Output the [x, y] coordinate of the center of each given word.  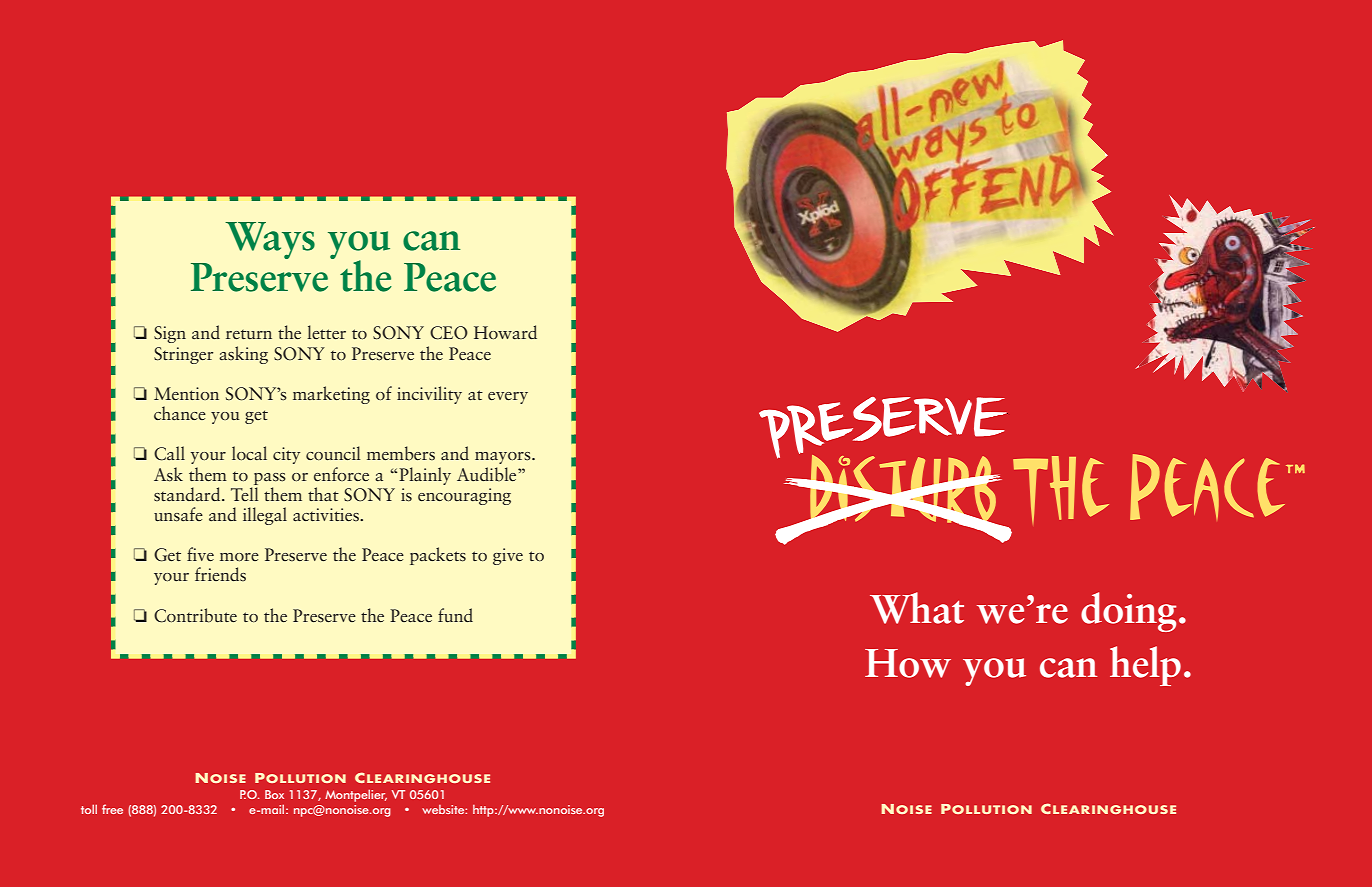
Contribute [195, 615]
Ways [270, 240]
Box [274, 794]
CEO [449, 333]
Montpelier [356, 796]
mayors [504, 458]
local [249, 453]
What [917, 608]
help [1145, 666]
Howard [505, 332]
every [508, 398]
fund [455, 615]
